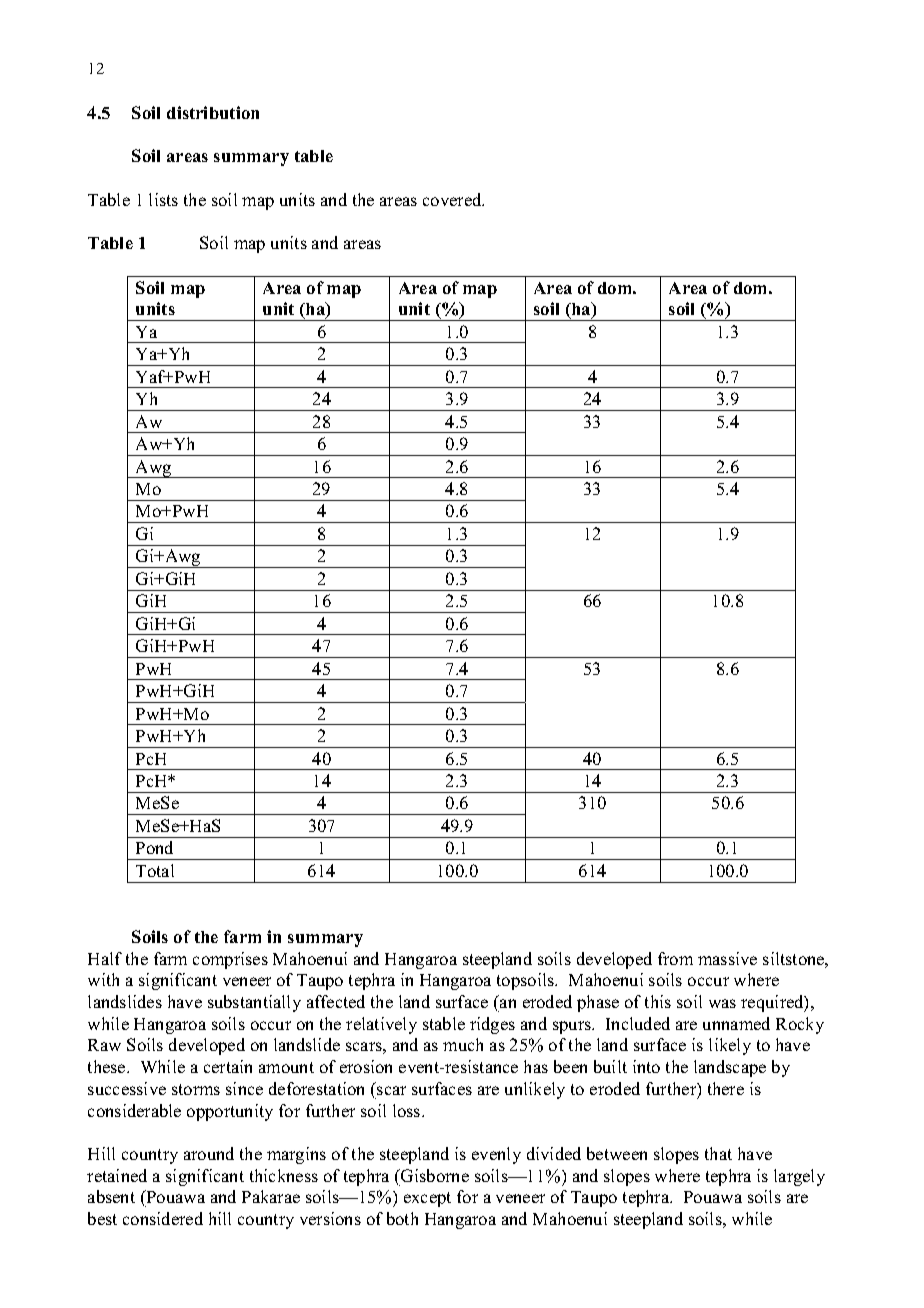 Image resolution: width=924 pixels, height=1308 pixels. Describe the element at coordinates (658, 1001) in the screenshot. I see `this` at that location.
